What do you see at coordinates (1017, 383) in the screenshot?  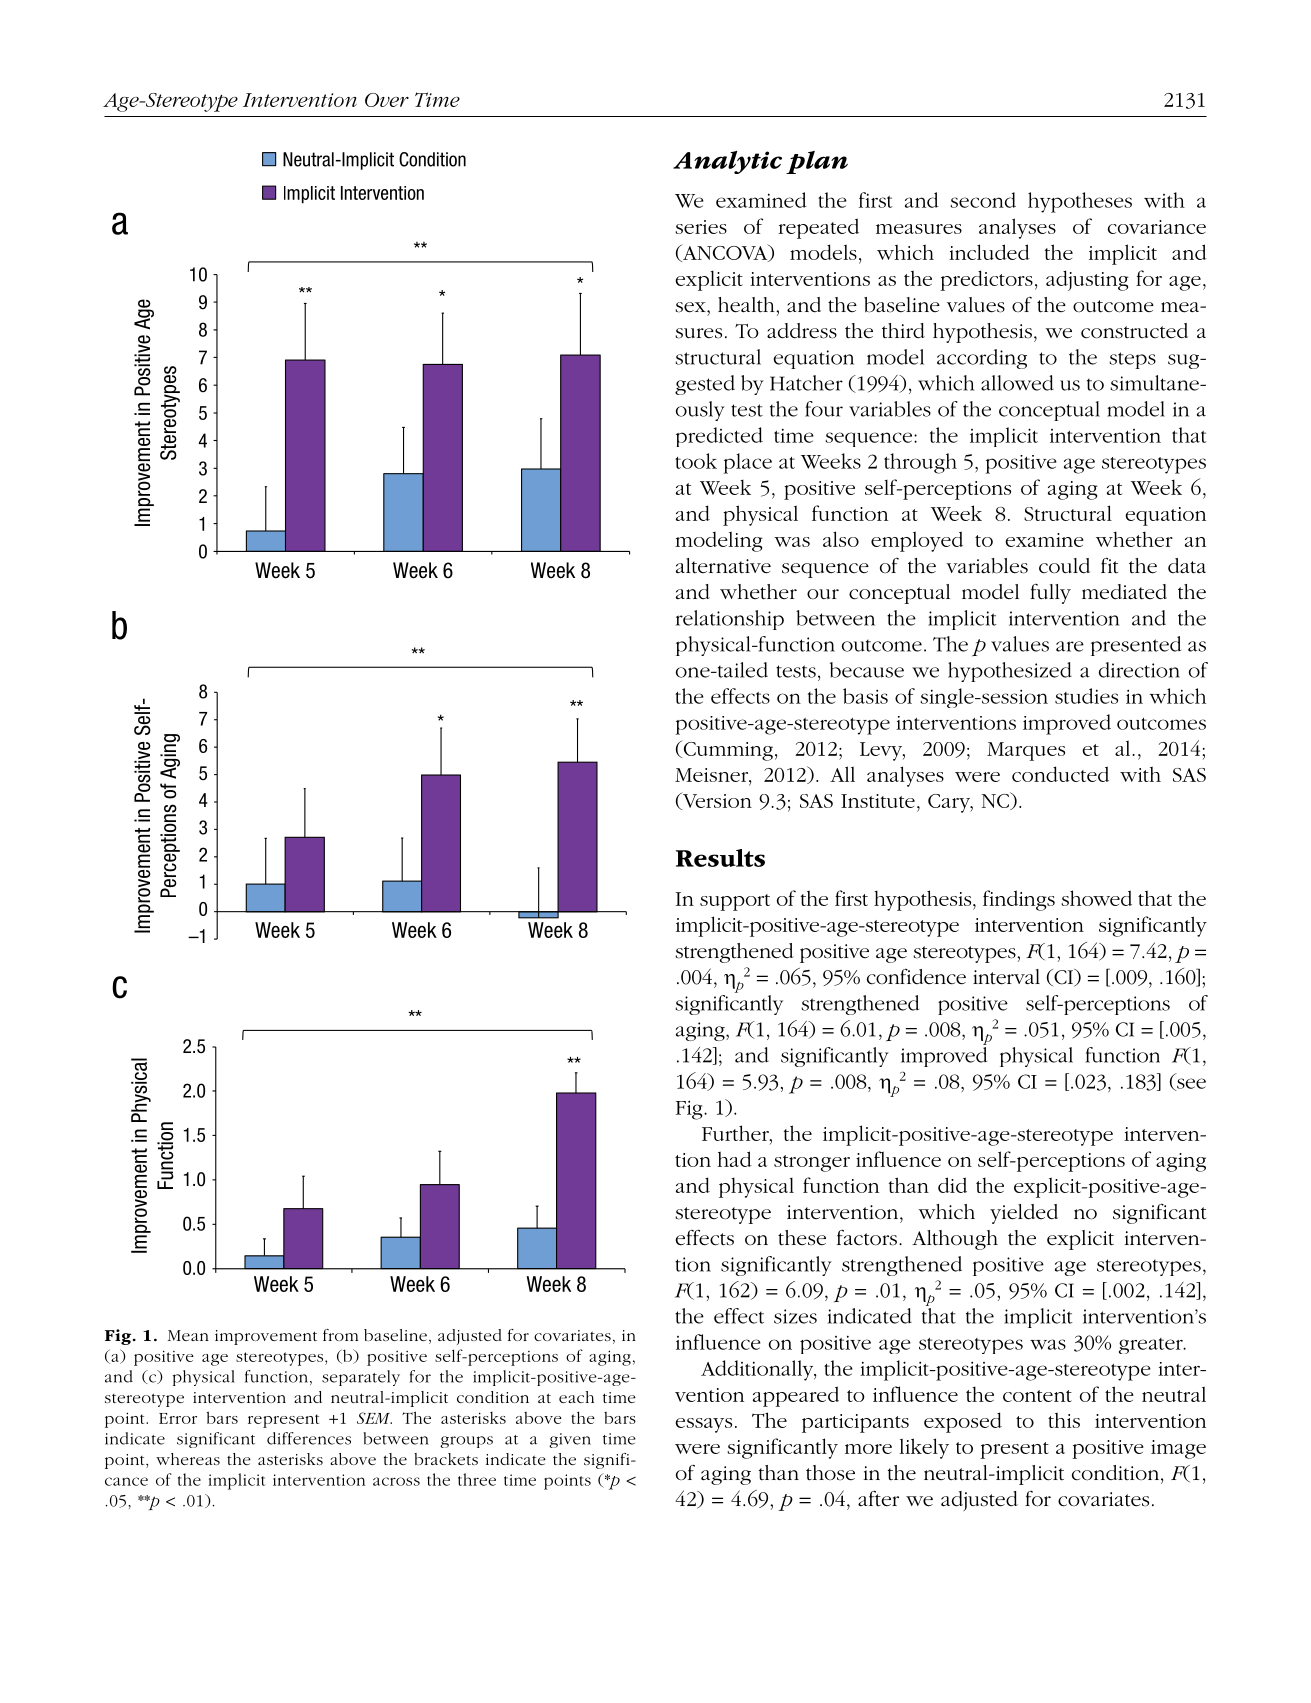 I see `allowed` at bounding box center [1017, 383].
